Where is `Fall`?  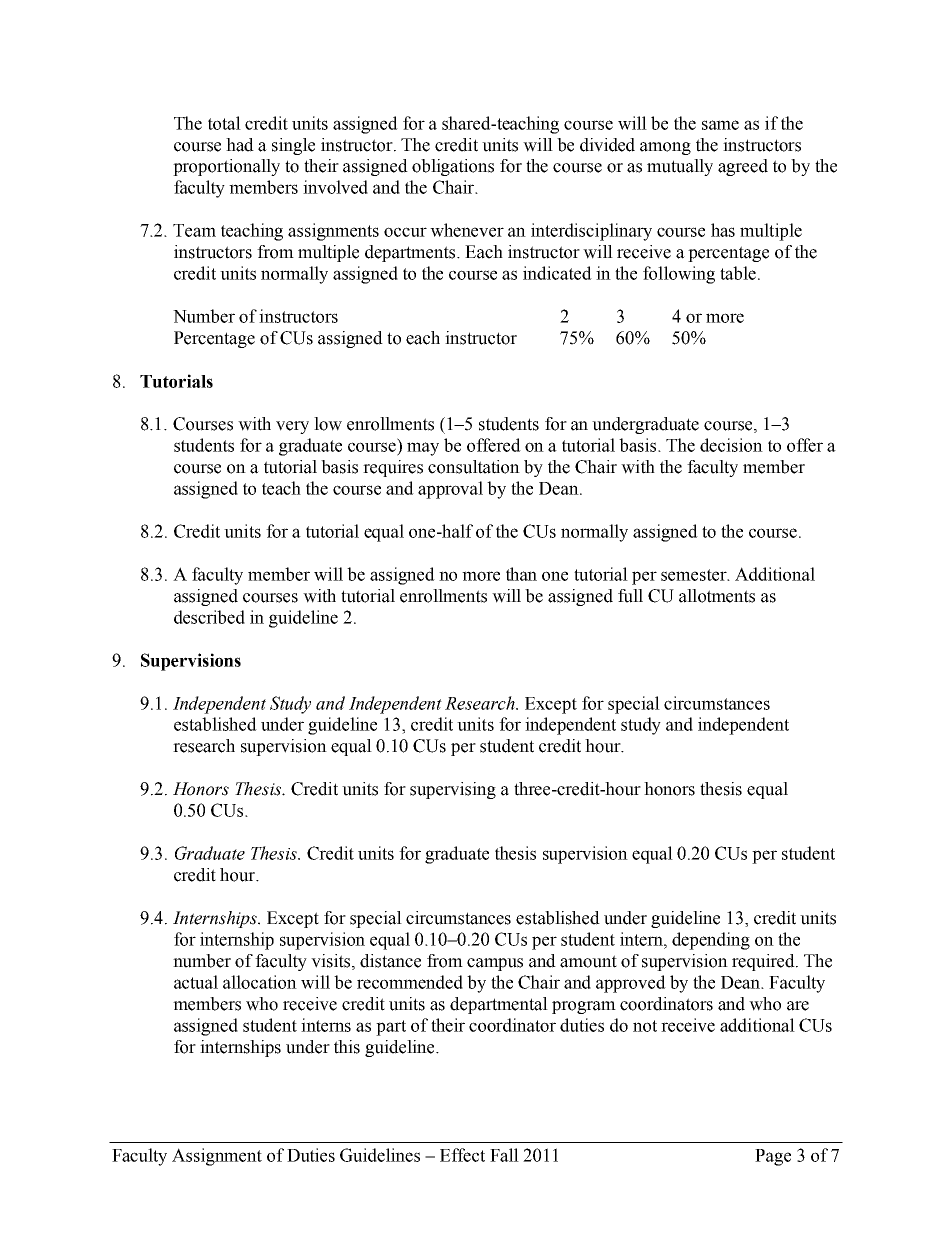 Fall is located at coordinates (504, 1155).
